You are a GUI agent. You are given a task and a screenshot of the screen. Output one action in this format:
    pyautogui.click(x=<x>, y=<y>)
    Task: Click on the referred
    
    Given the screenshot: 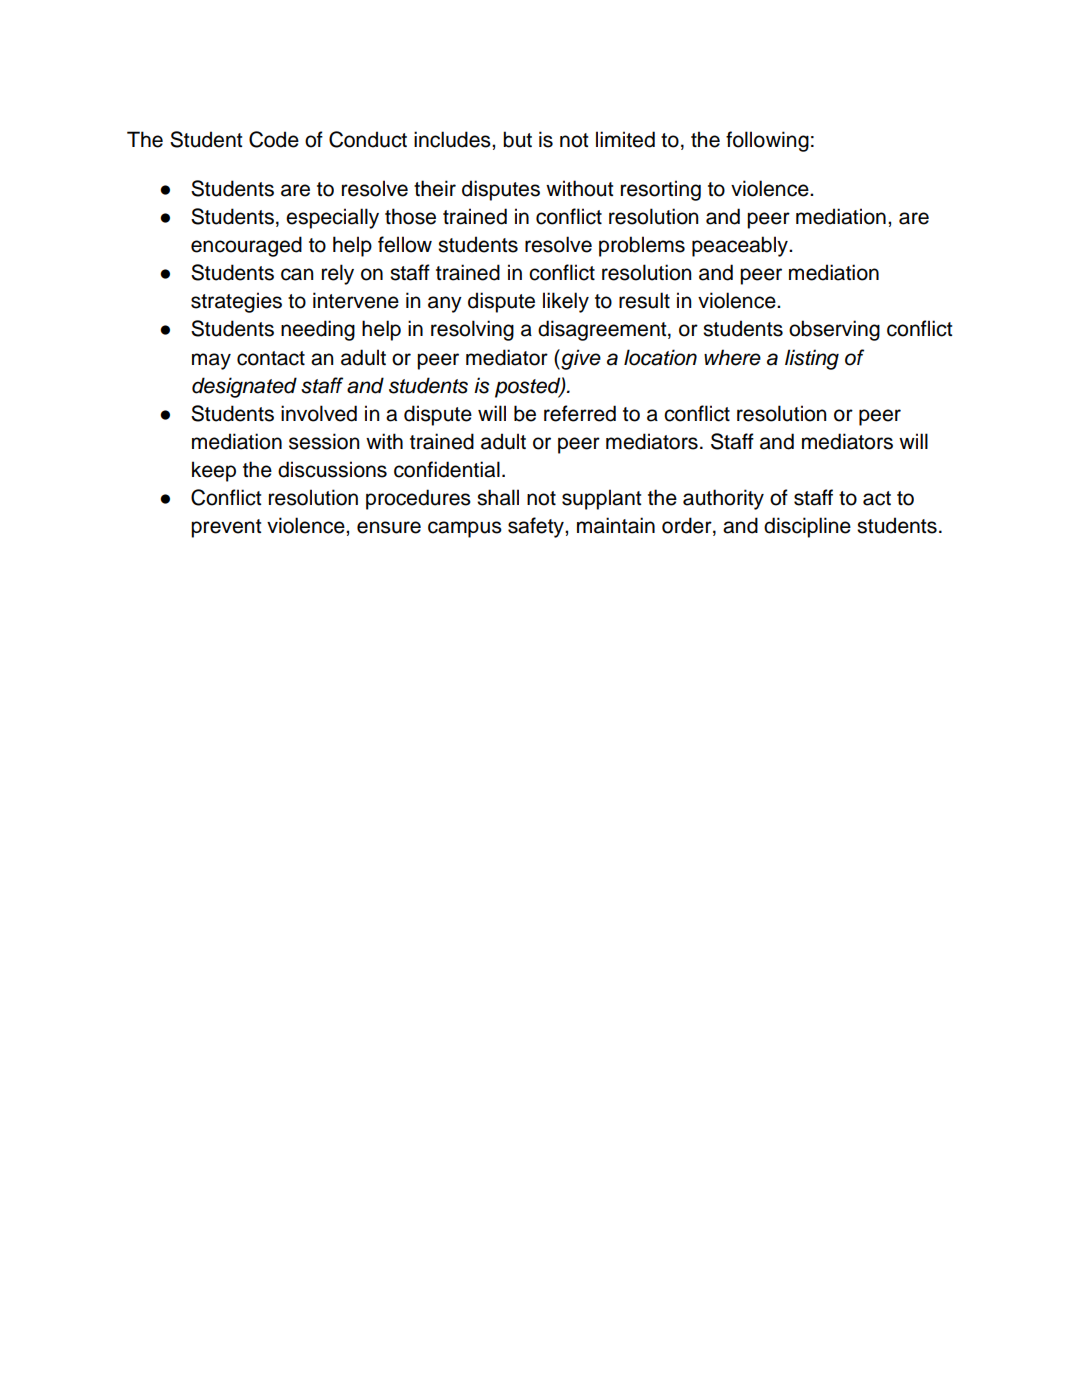 What is the action you would take?
    pyautogui.click(x=580, y=413)
